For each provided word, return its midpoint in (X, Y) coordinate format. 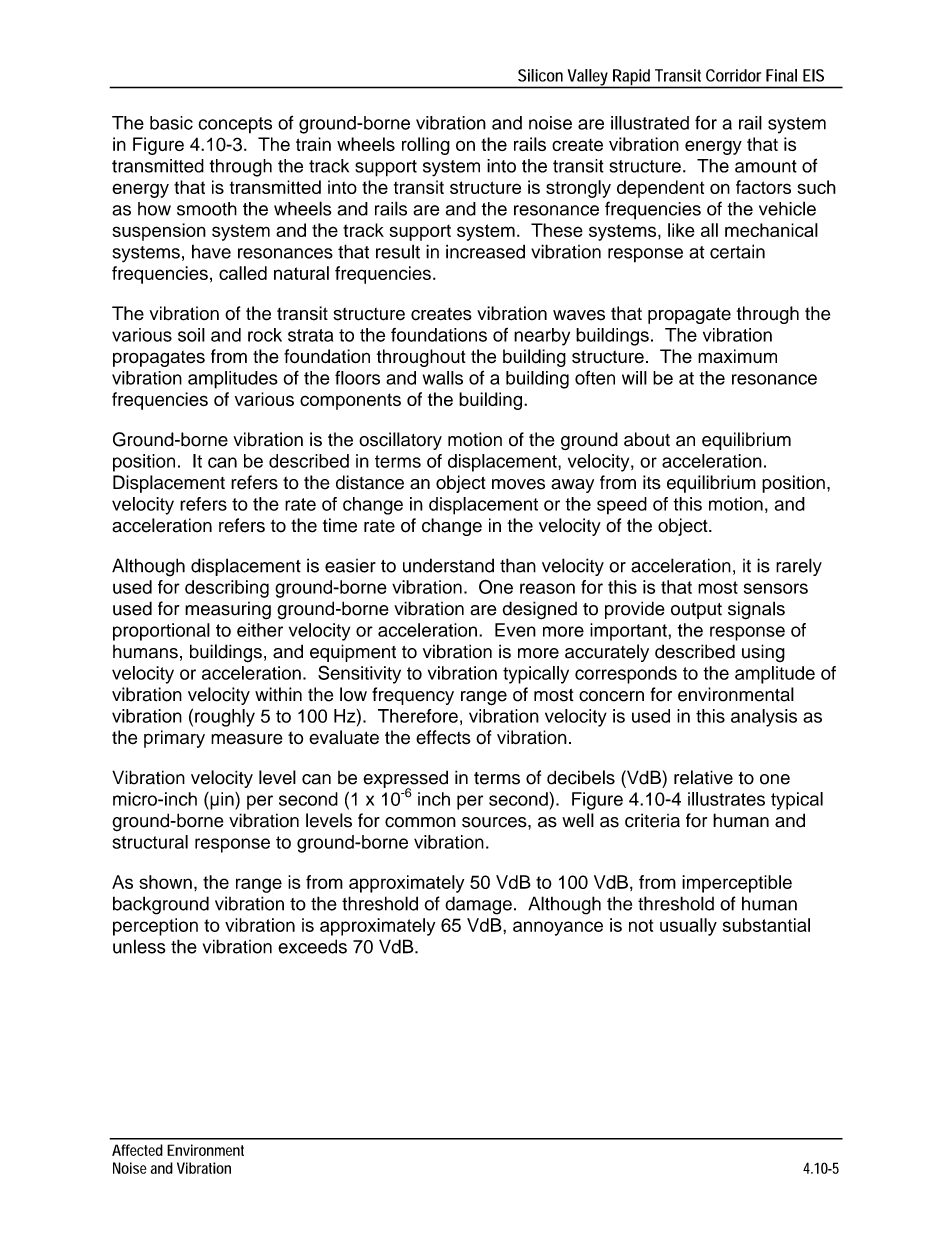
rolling (426, 146)
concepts (235, 125)
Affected (137, 1150)
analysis (764, 718)
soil (191, 335)
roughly (225, 718)
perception (155, 927)
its (652, 482)
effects (443, 737)
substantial (766, 925)
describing (227, 589)
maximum (737, 356)
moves (518, 484)
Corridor (733, 75)
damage (478, 905)
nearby (542, 337)
